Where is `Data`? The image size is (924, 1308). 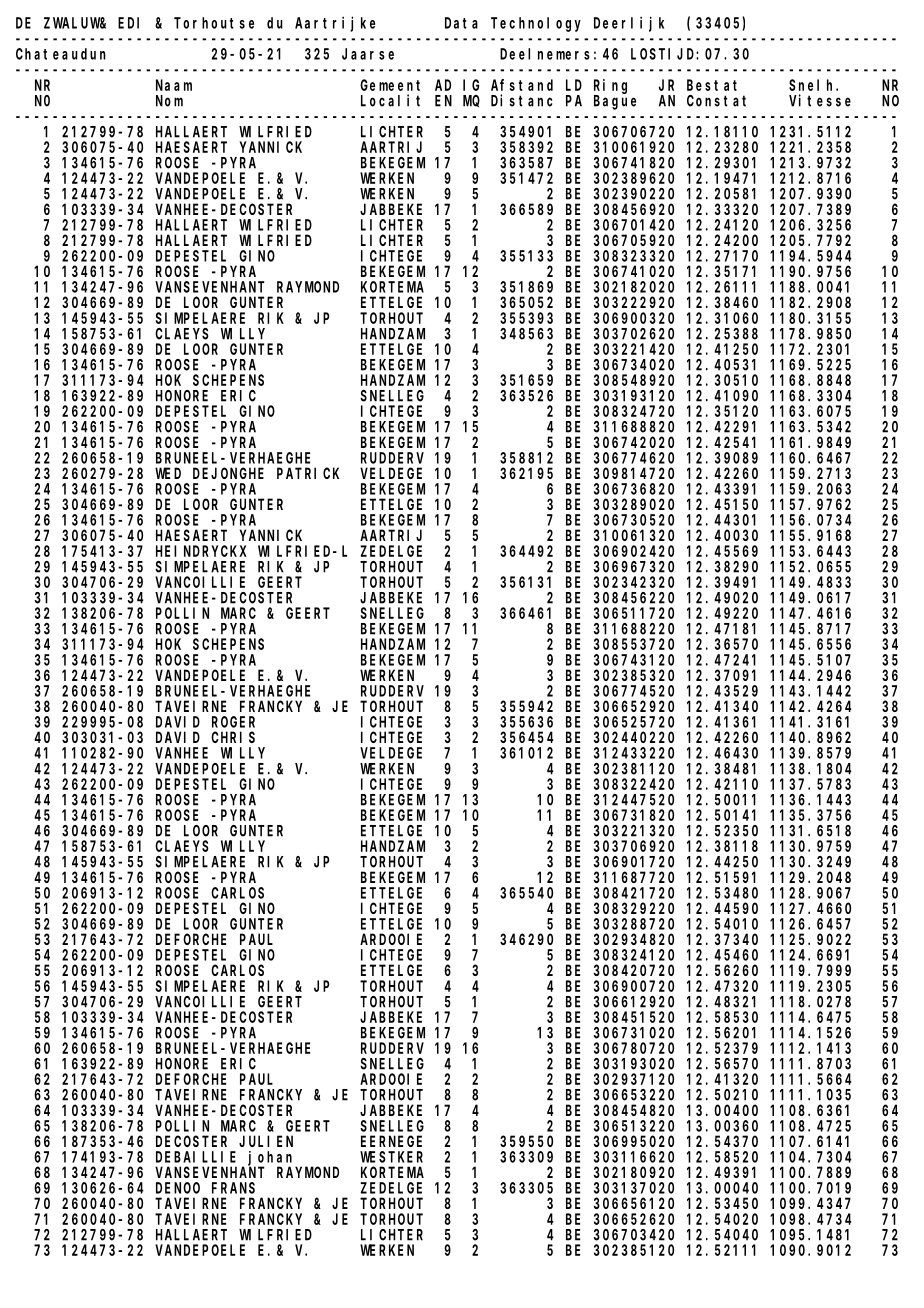 Data is located at coordinates (461, 23).
